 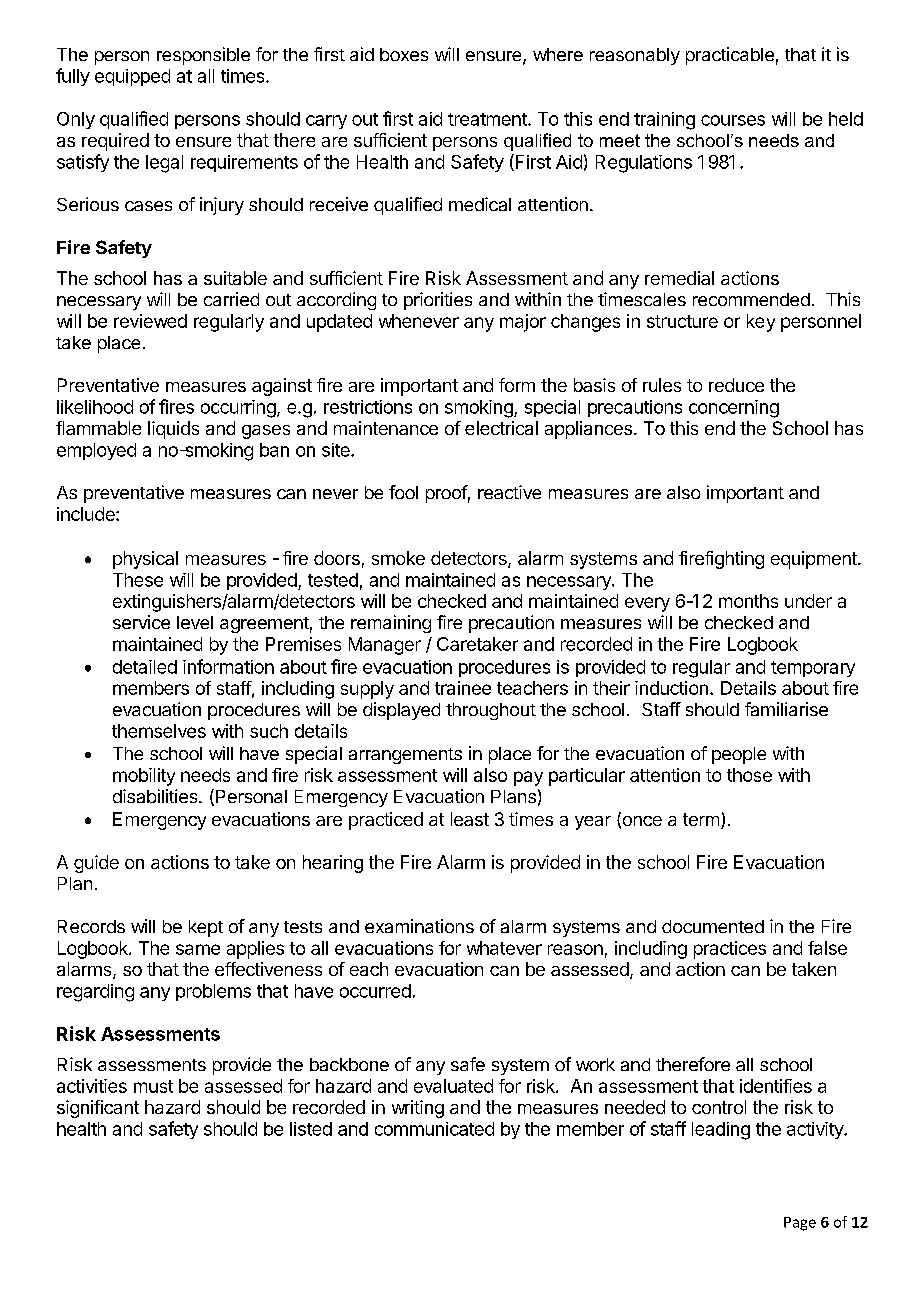 I want to click on reviewed, so click(x=150, y=321).
